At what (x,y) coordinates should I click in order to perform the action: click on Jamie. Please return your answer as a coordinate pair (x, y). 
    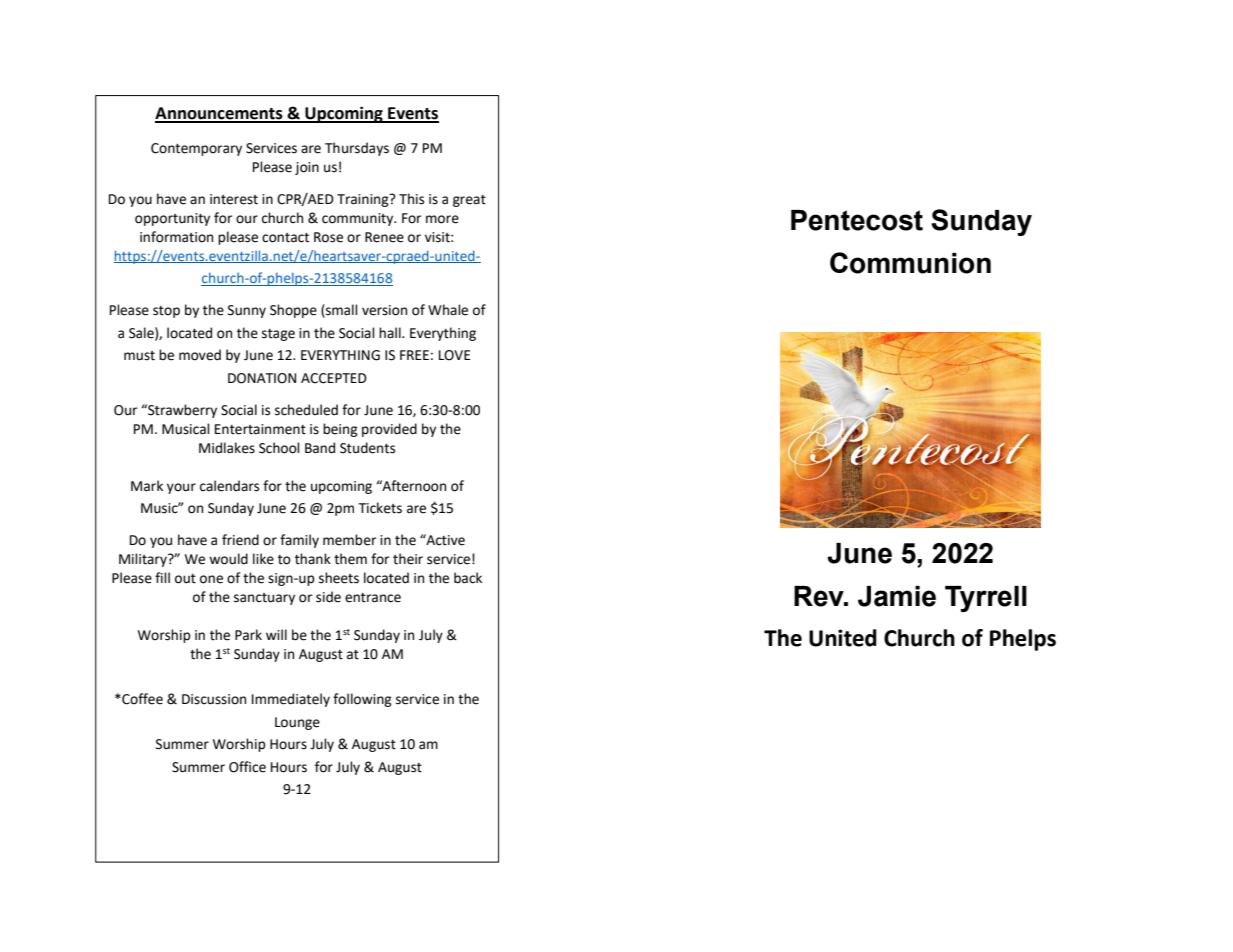
    Looking at the image, I should click on (897, 596).
